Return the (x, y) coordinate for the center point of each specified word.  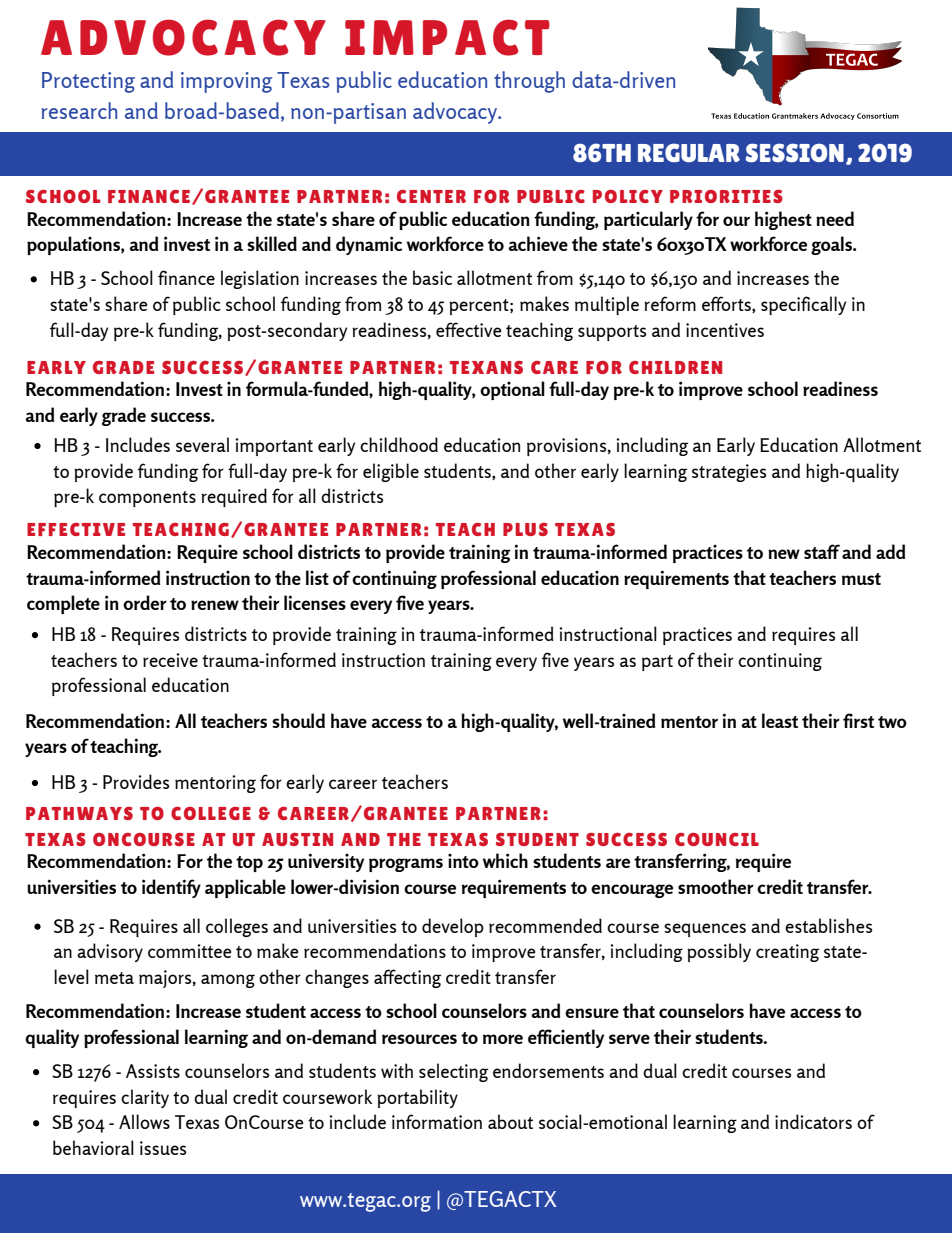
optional (512, 390)
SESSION (795, 152)
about (510, 1121)
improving (226, 82)
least (780, 720)
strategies (729, 473)
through (529, 82)
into (463, 861)
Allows (144, 1121)
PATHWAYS (79, 813)
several (202, 444)
